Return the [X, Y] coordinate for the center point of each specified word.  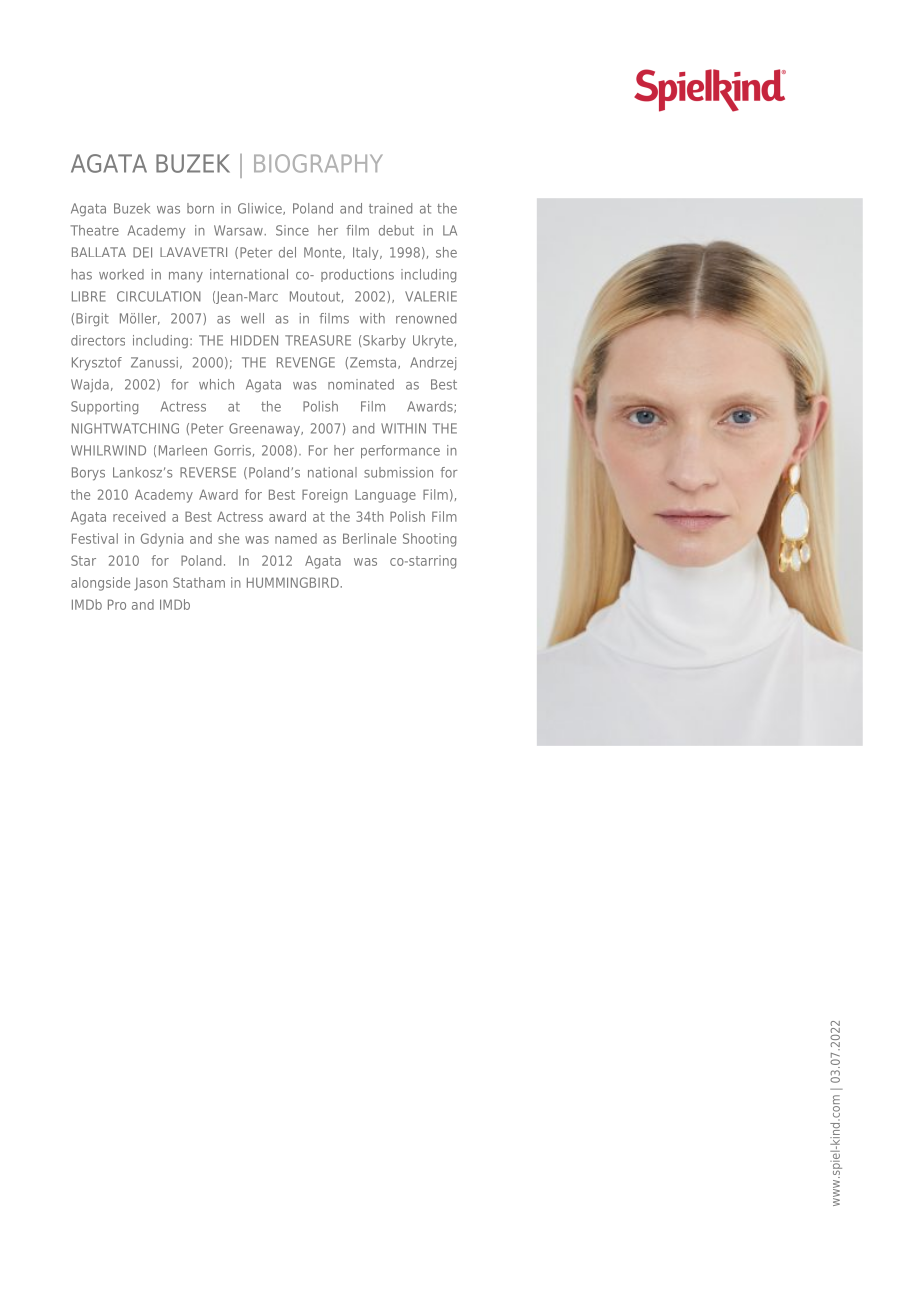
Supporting [104, 407]
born [200, 208]
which [216, 384]
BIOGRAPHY [318, 163]
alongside [100, 584]
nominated [361, 384]
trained [390, 208]
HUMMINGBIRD [294, 582]
